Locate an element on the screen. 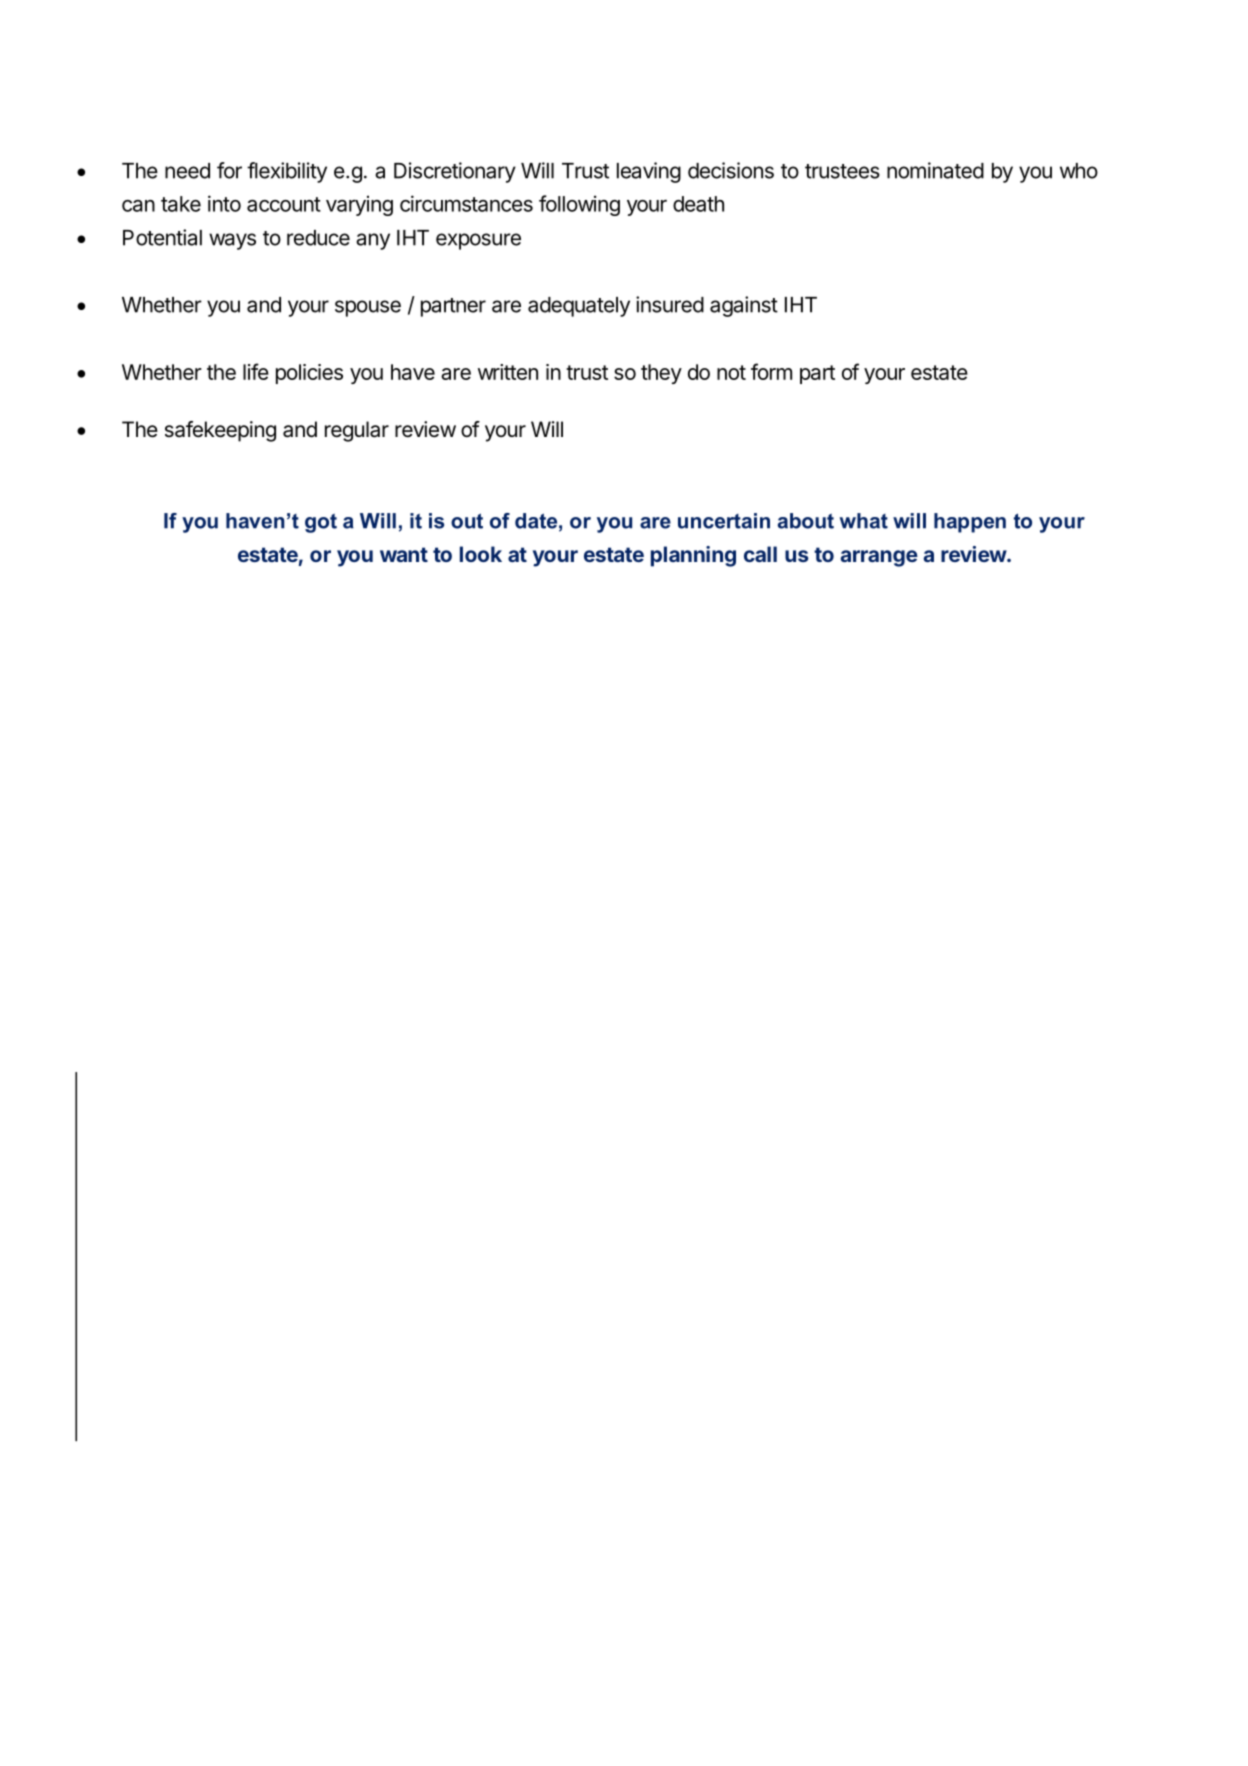 This screenshot has width=1248, height=1766. form is located at coordinates (771, 371).
